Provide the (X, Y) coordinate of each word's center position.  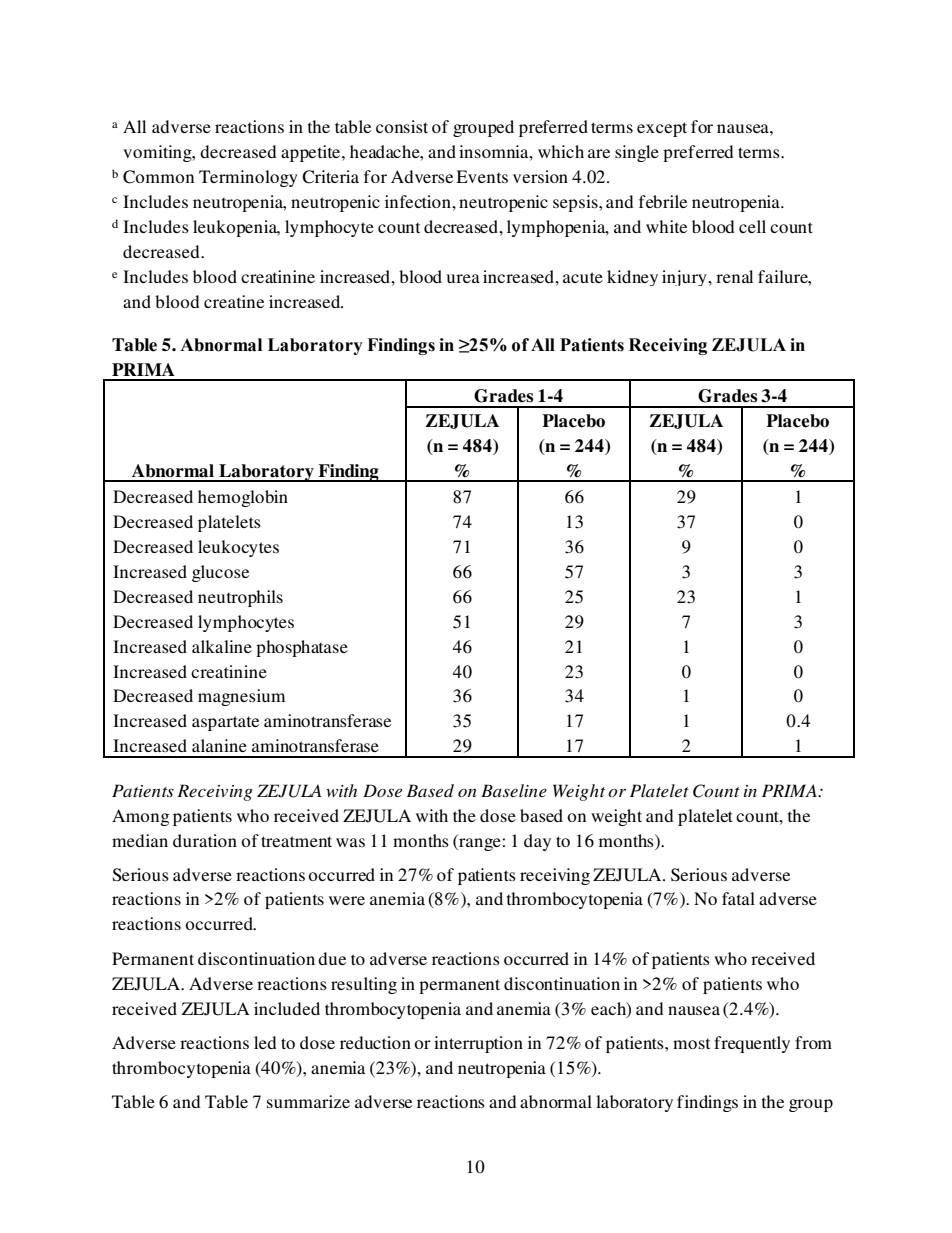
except (662, 129)
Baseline (514, 790)
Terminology (248, 178)
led (265, 1042)
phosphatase (302, 648)
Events (482, 176)
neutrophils (240, 598)
